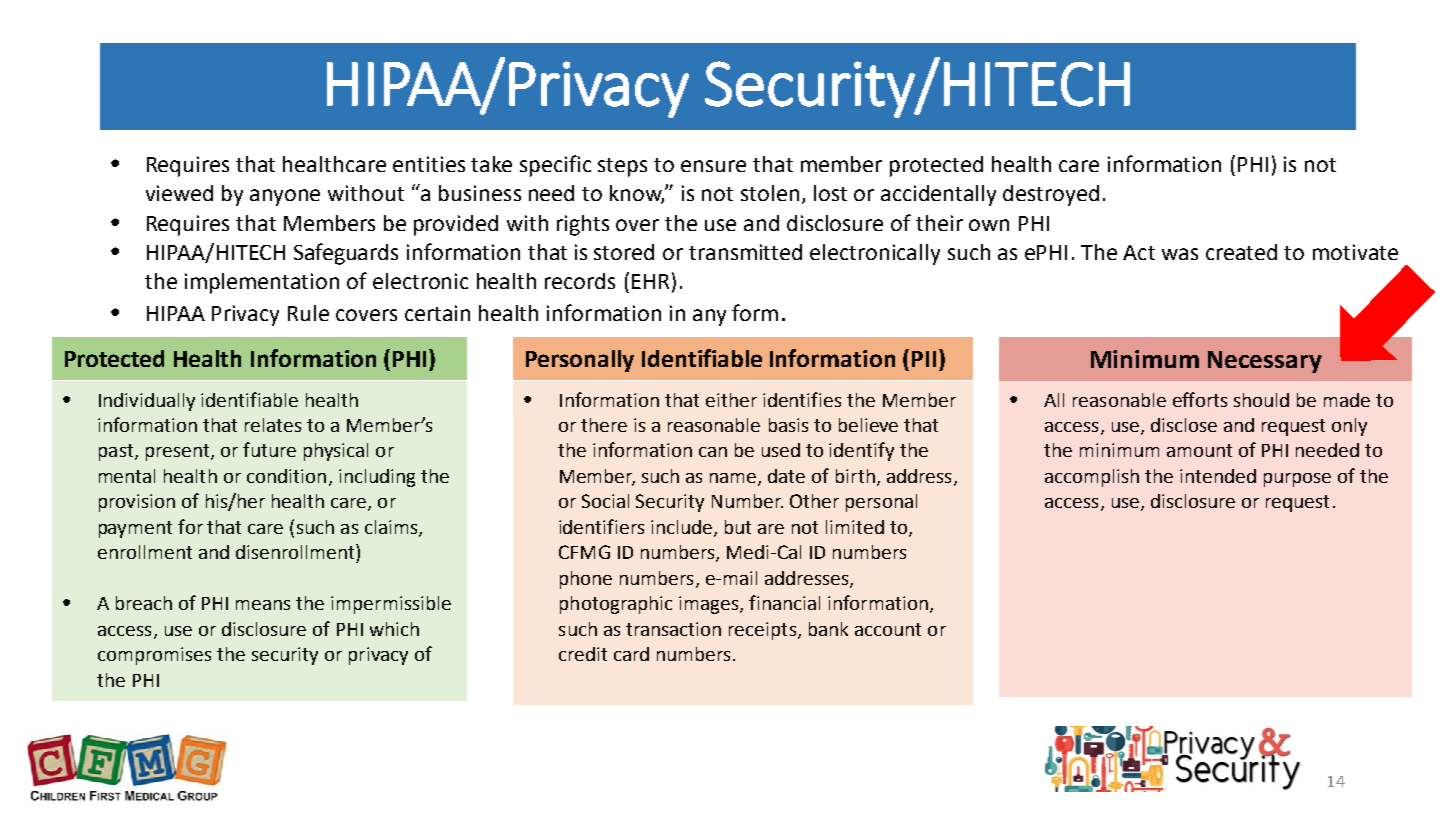  I want to click on compromises, so click(154, 656).
